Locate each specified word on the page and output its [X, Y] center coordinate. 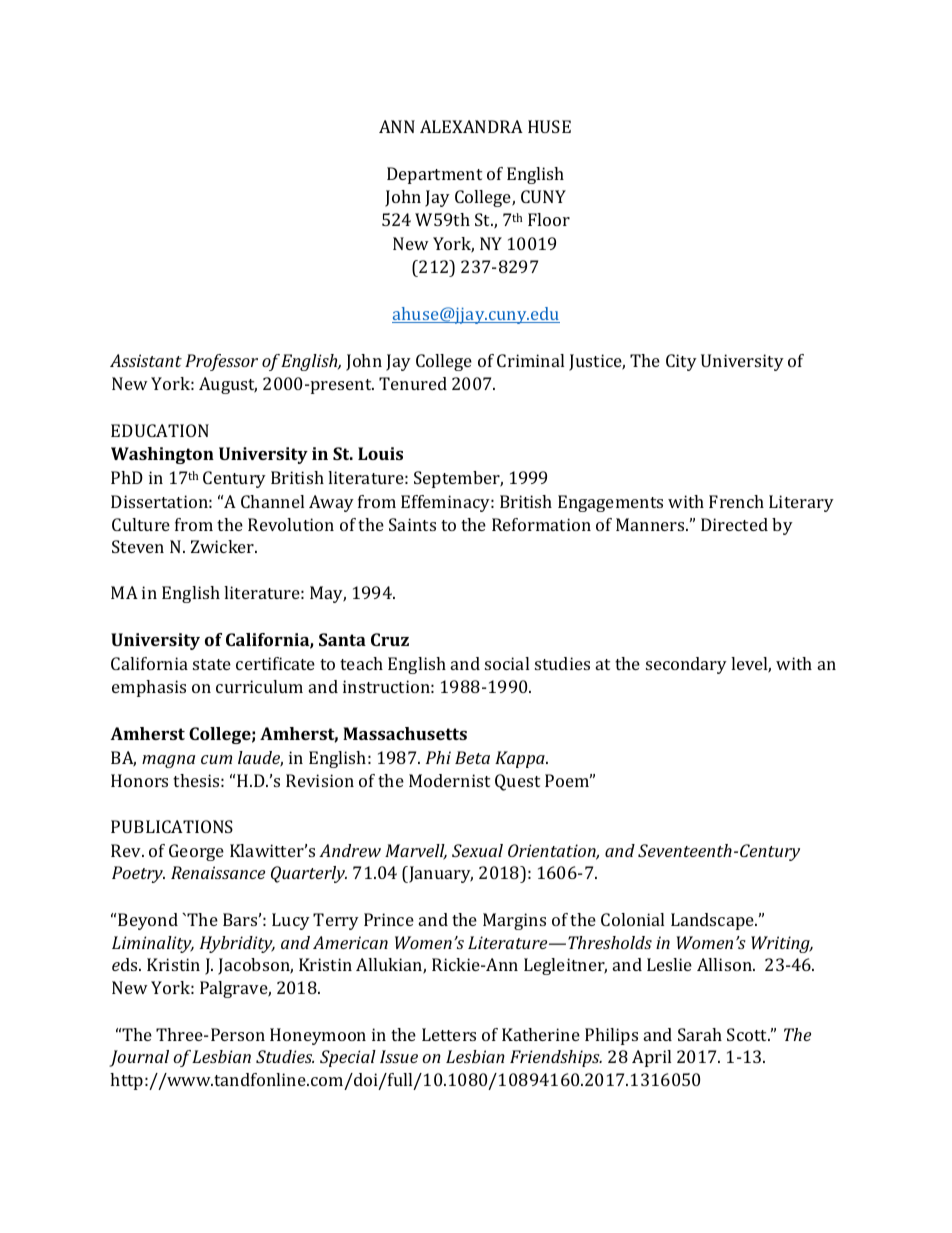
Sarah [700, 1034]
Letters [449, 1034]
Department [434, 175]
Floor [549, 219]
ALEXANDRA [471, 126]
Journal [139, 1058]
